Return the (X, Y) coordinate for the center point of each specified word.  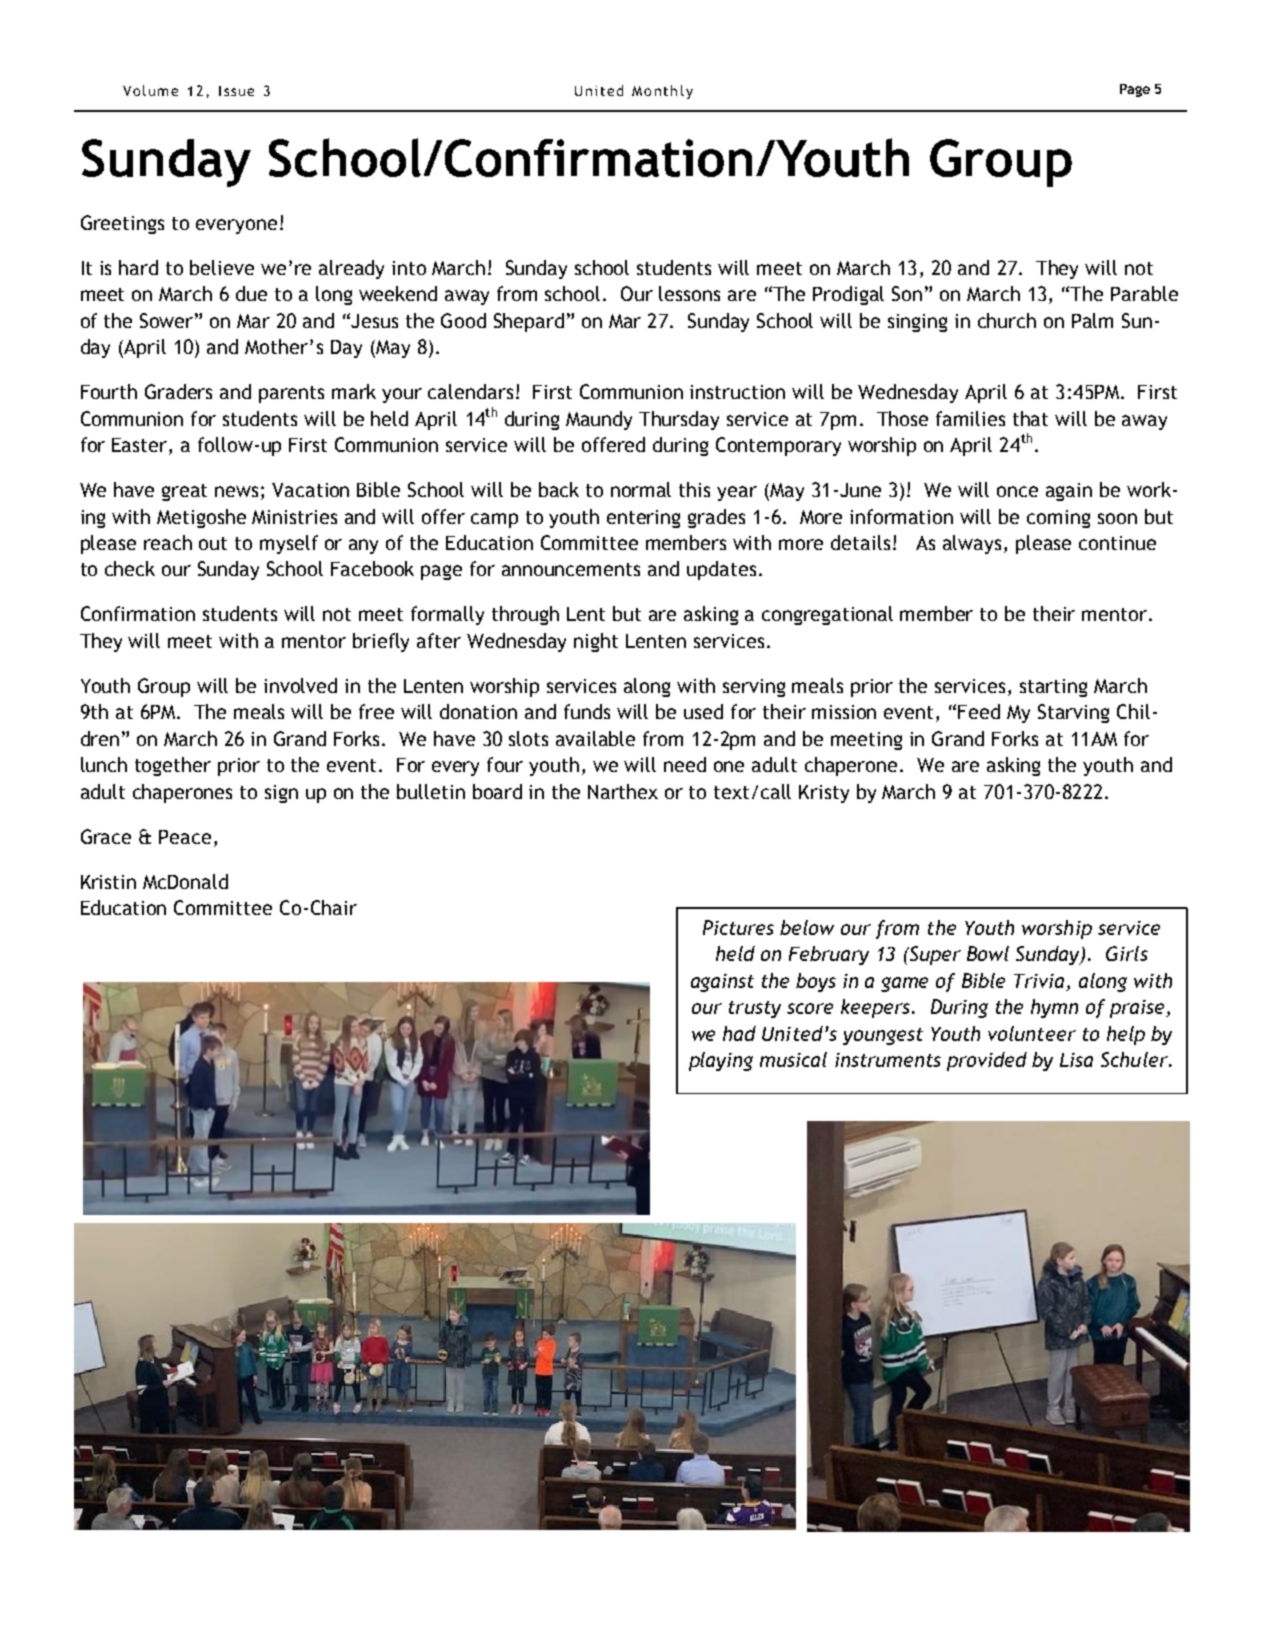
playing (721, 1061)
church (1007, 320)
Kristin (108, 882)
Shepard (529, 322)
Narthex (623, 791)
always (972, 544)
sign (281, 794)
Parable (1144, 293)
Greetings (122, 224)
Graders (178, 391)
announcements (571, 569)
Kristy (824, 794)
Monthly (662, 92)
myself (289, 544)
